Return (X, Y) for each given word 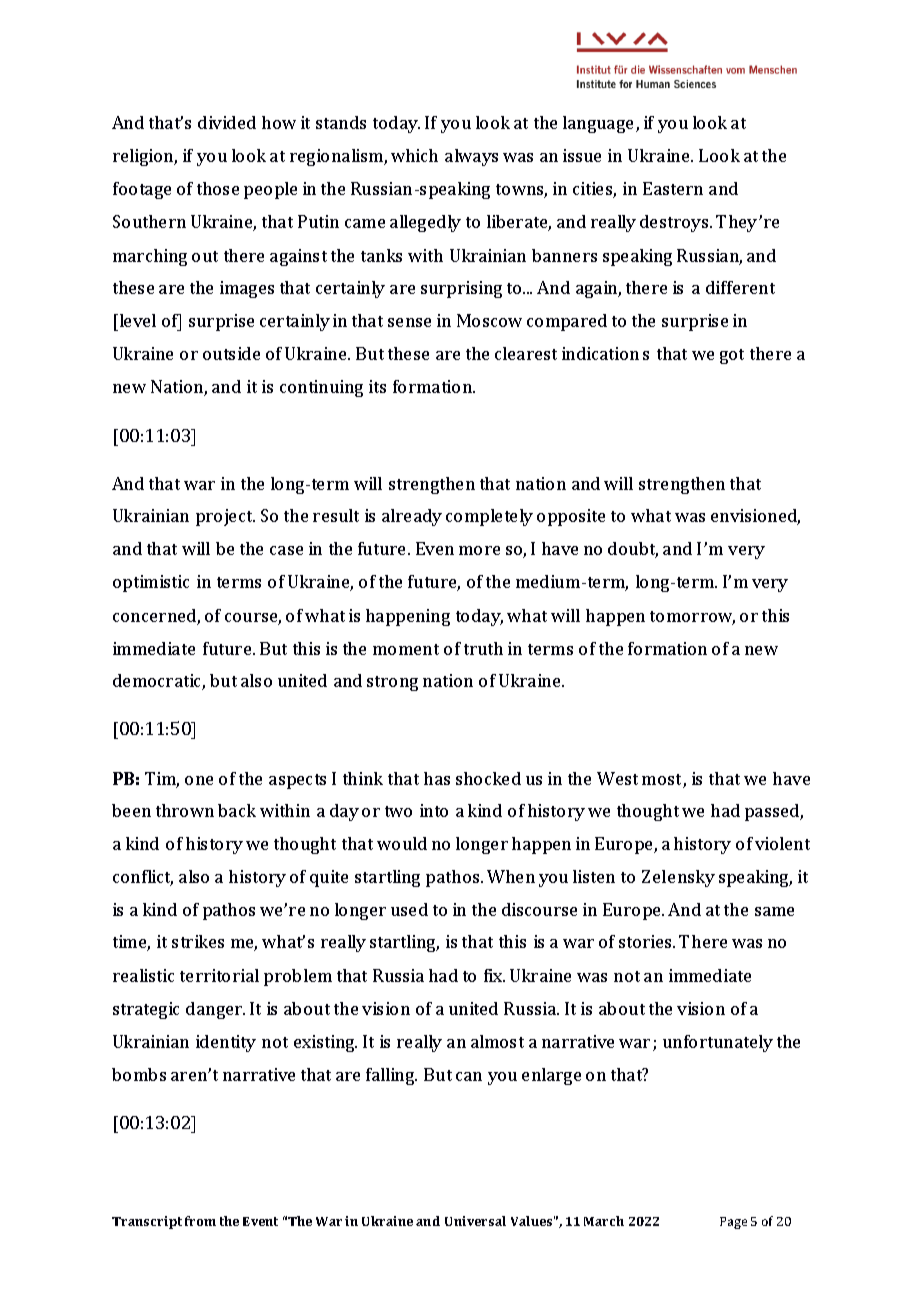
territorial (219, 975)
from (200, 1221)
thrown (185, 810)
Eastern (673, 188)
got (732, 356)
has (437, 778)
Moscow (489, 320)
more (479, 550)
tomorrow (692, 618)
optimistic (151, 583)
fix (494, 975)
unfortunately (718, 1043)
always (471, 157)
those (218, 188)
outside (231, 353)
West (617, 778)
